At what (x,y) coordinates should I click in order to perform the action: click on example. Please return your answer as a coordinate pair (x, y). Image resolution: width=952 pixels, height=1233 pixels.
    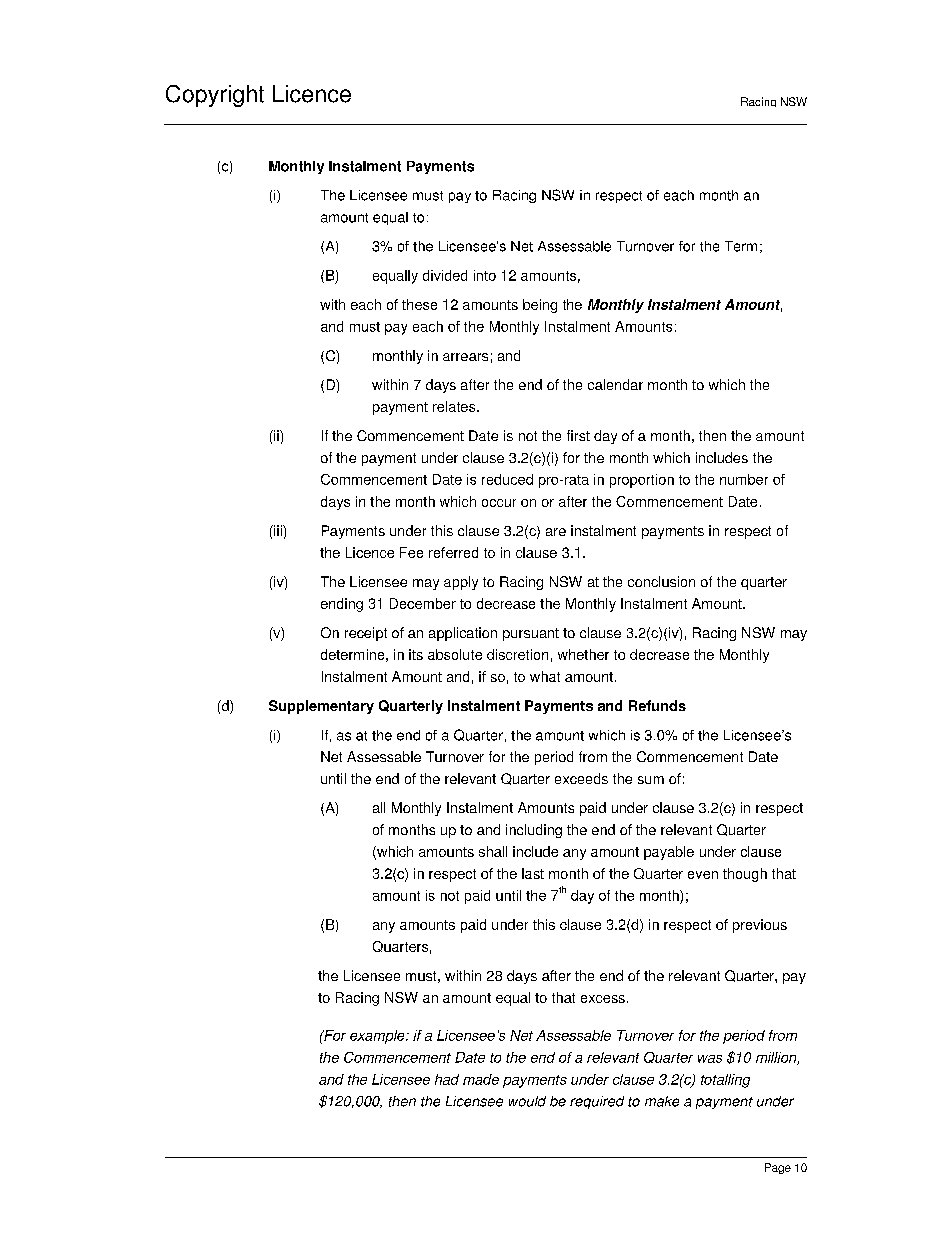
    Looking at the image, I should click on (378, 1037).
